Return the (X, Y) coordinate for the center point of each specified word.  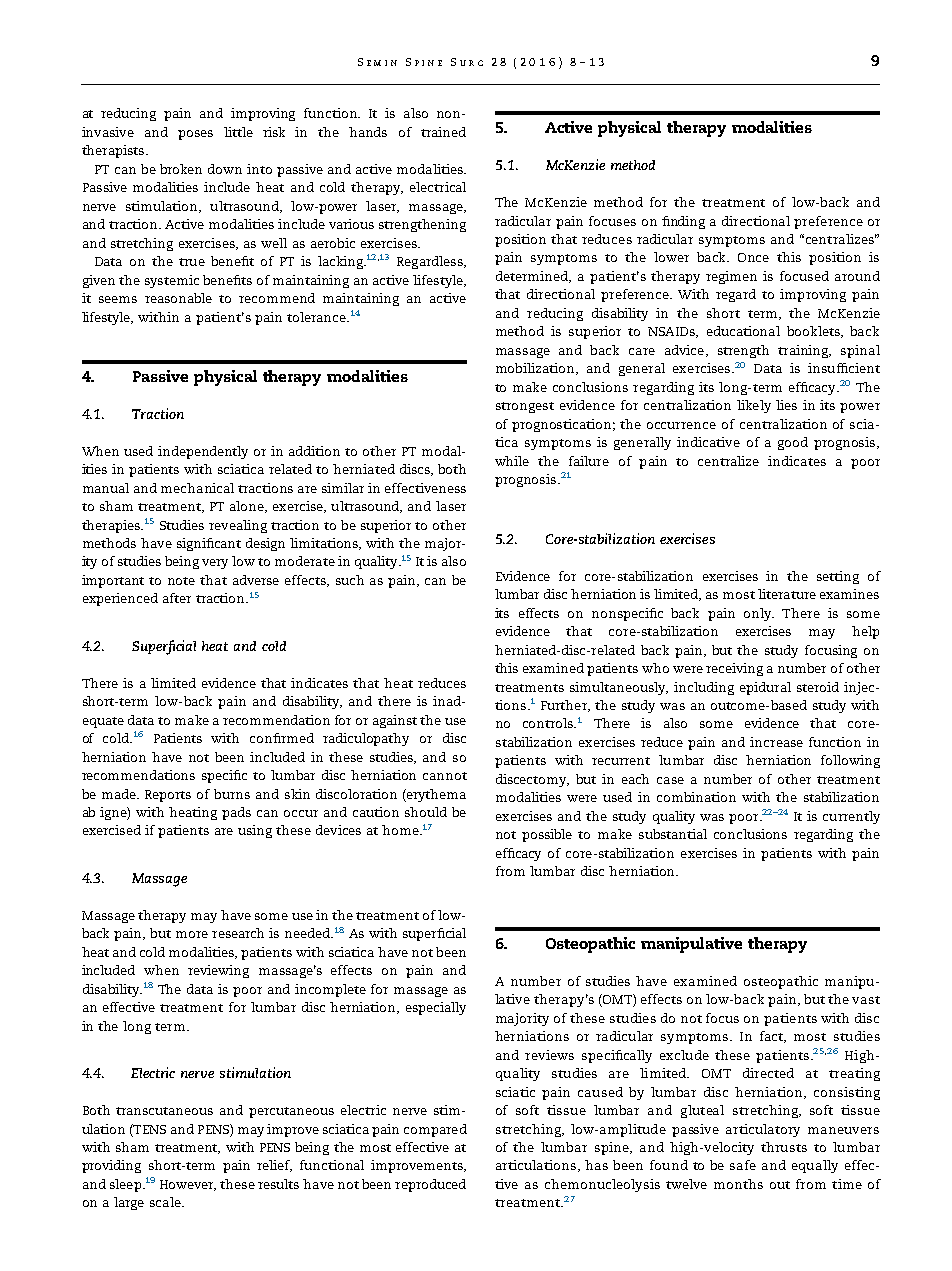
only (759, 614)
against (395, 721)
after (177, 598)
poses (195, 135)
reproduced (430, 1185)
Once (753, 257)
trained (443, 132)
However (188, 1185)
